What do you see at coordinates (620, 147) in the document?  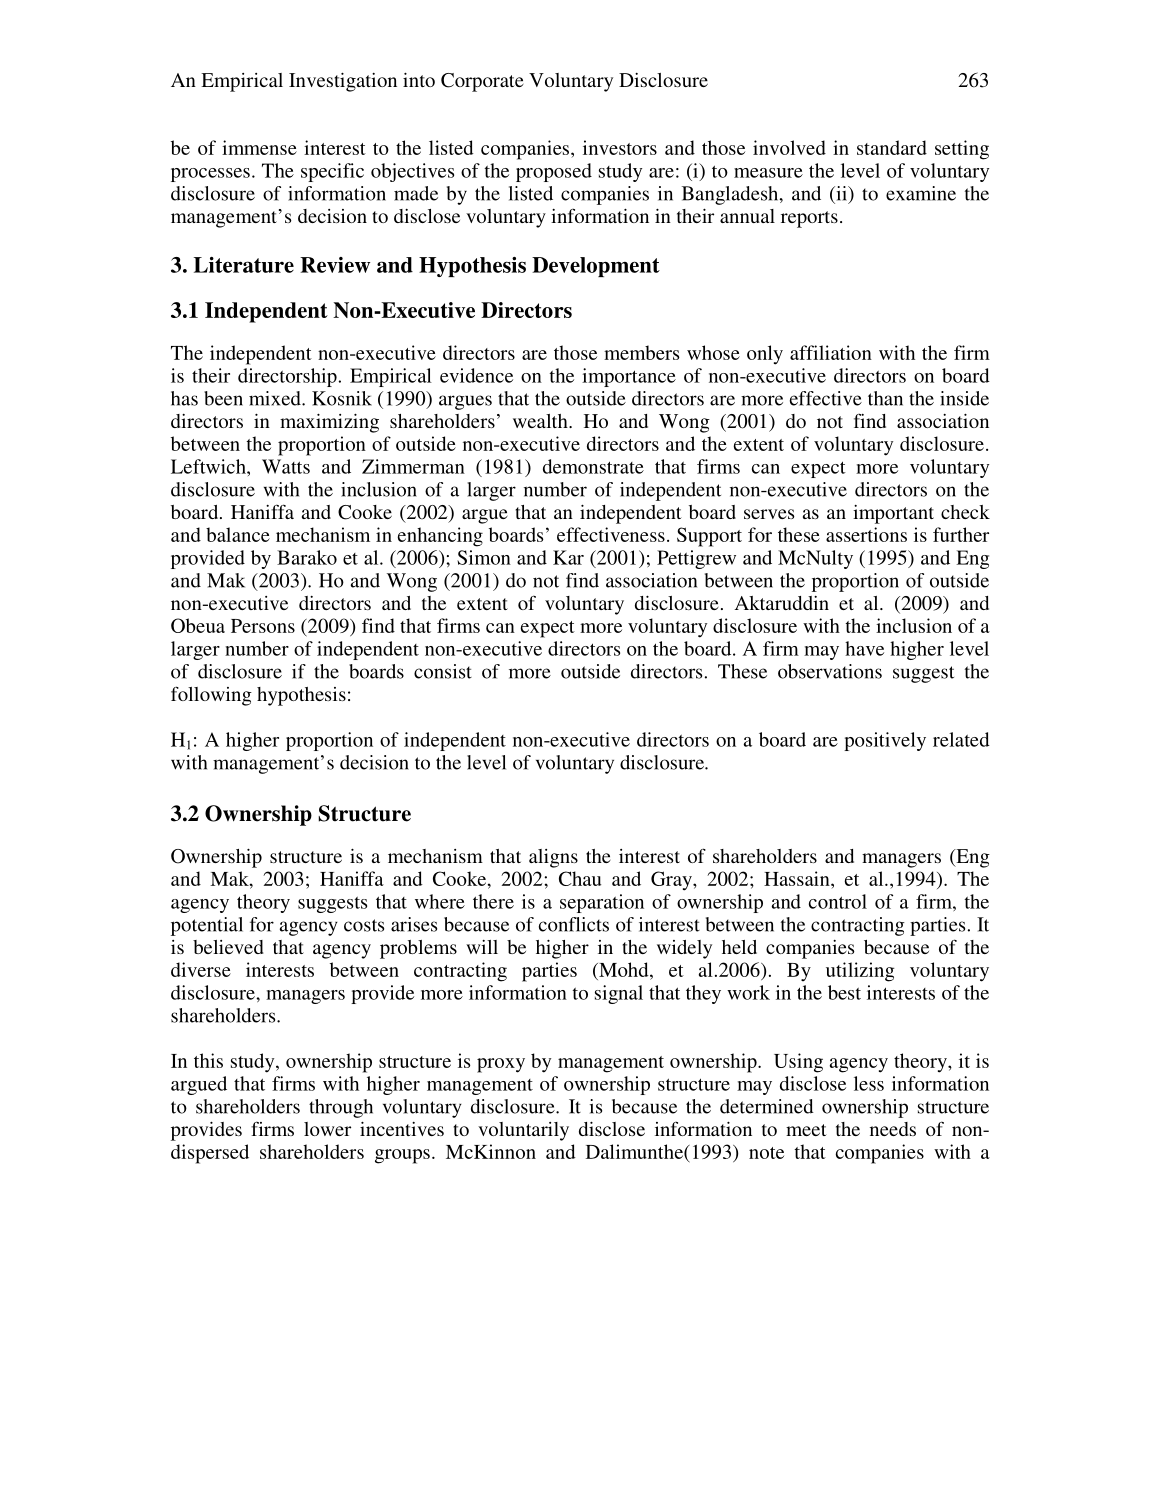 I see `investors` at bounding box center [620, 147].
